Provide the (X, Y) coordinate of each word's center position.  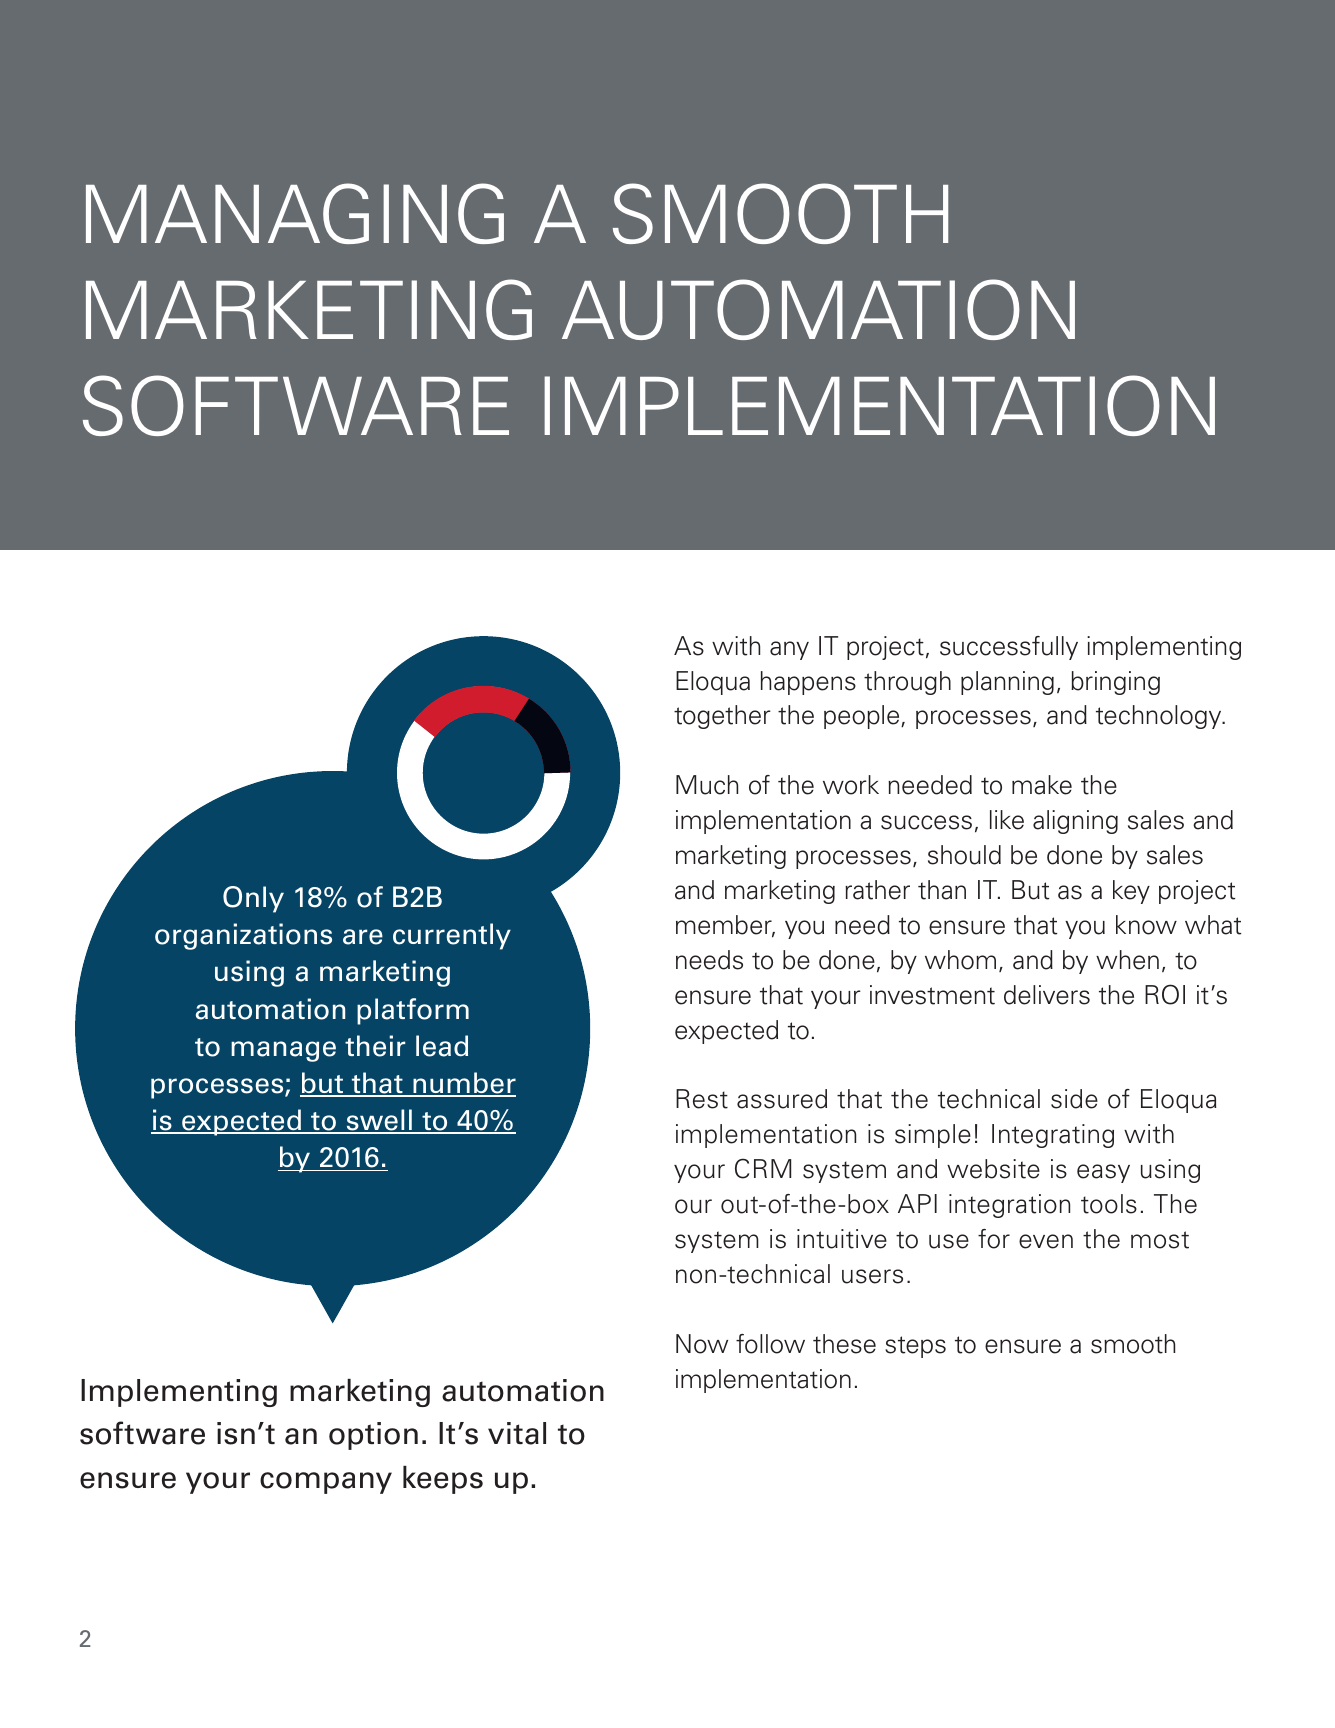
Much (707, 785)
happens (808, 683)
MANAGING (295, 213)
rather (877, 890)
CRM (763, 1168)
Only (253, 899)
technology (1160, 717)
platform (413, 1011)
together (722, 717)
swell (379, 1121)
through (907, 683)
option (373, 1436)
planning (1007, 683)
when (1127, 960)
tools (1109, 1204)
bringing (1115, 683)
